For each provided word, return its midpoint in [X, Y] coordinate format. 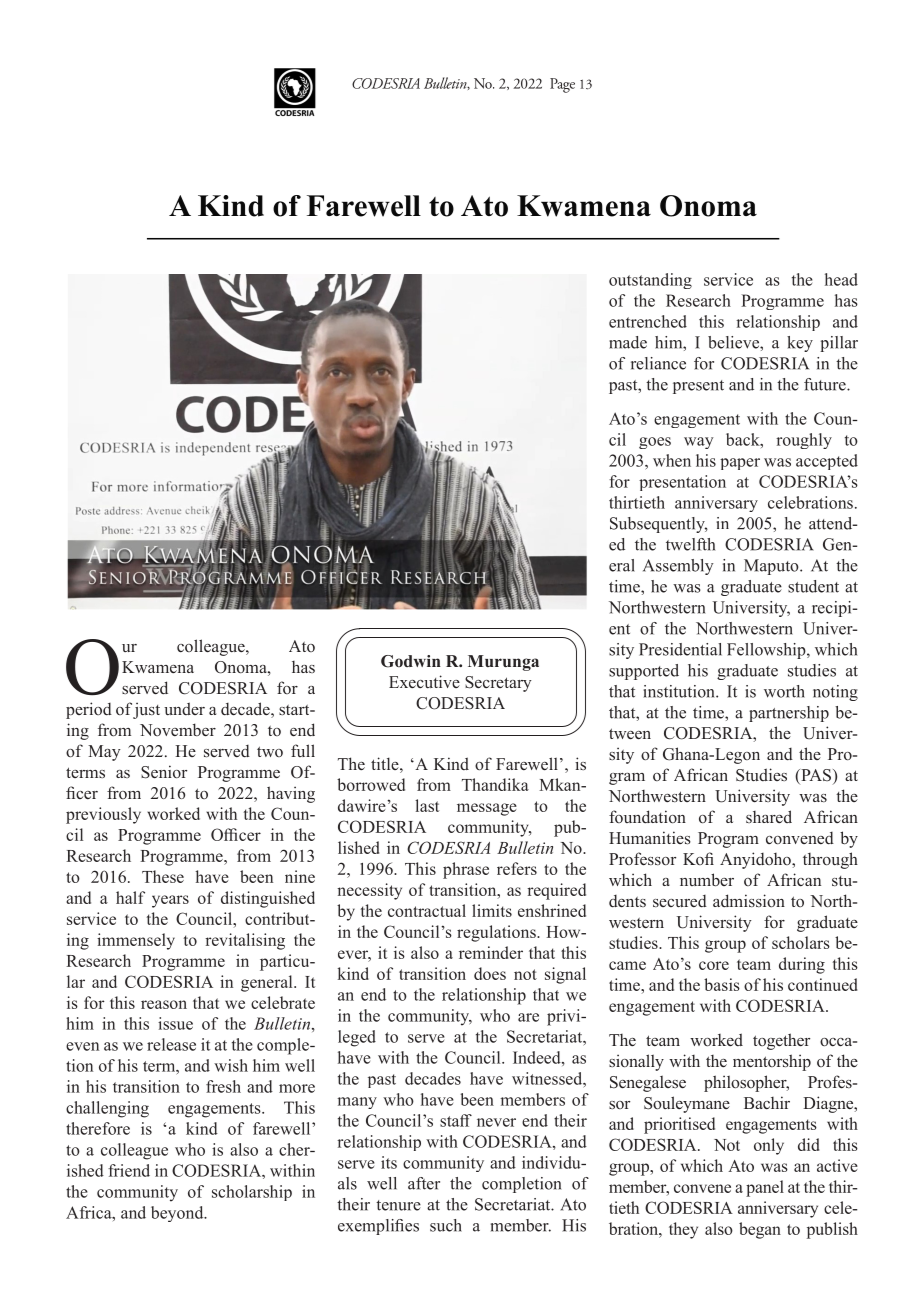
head [841, 279]
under [184, 708]
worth [784, 691]
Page [562, 85]
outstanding [650, 281]
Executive [424, 681]
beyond [178, 1214]
